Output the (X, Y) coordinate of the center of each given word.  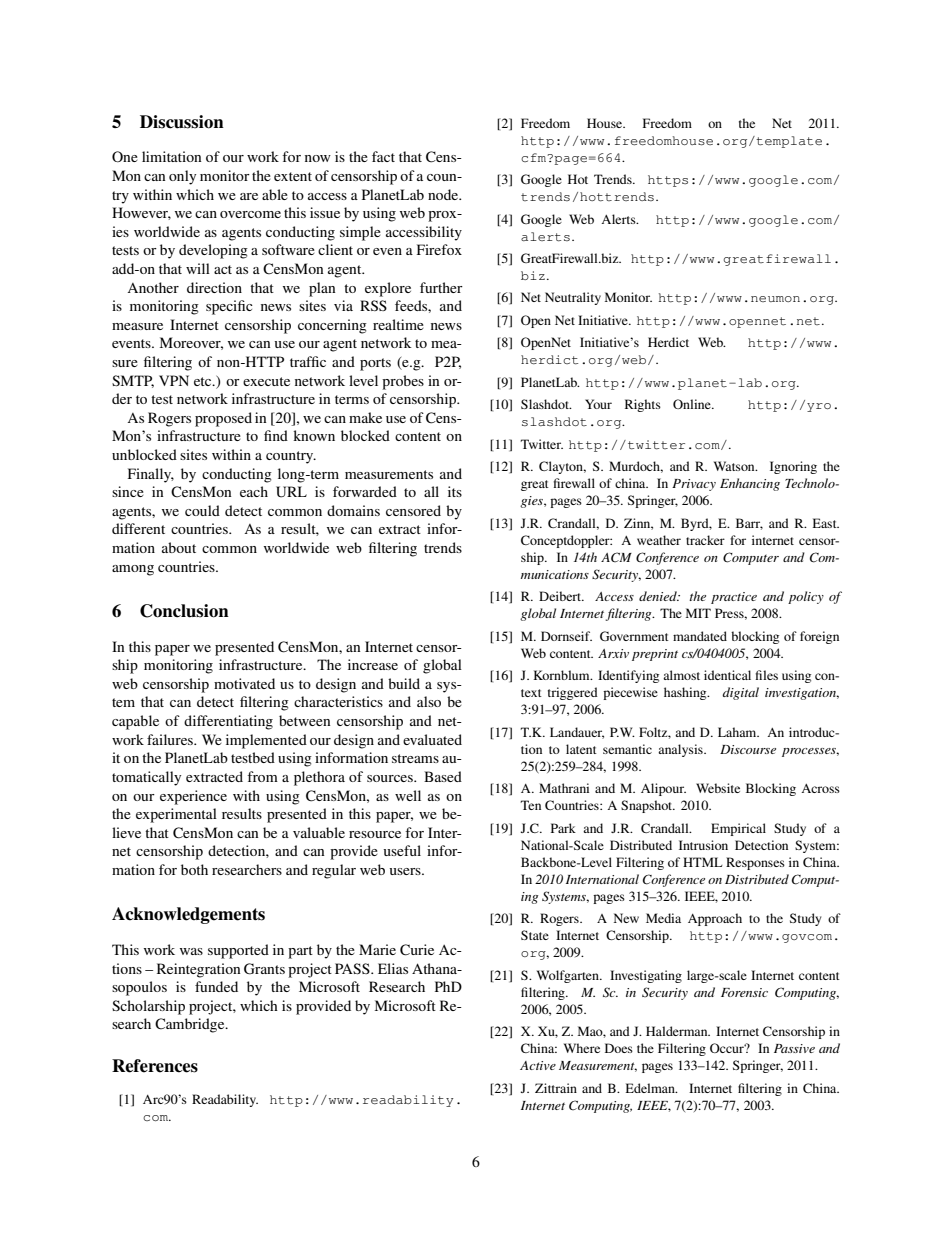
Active (538, 1065)
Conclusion (184, 611)
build (404, 683)
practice (734, 598)
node (444, 194)
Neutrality (573, 298)
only (182, 177)
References (155, 1066)
